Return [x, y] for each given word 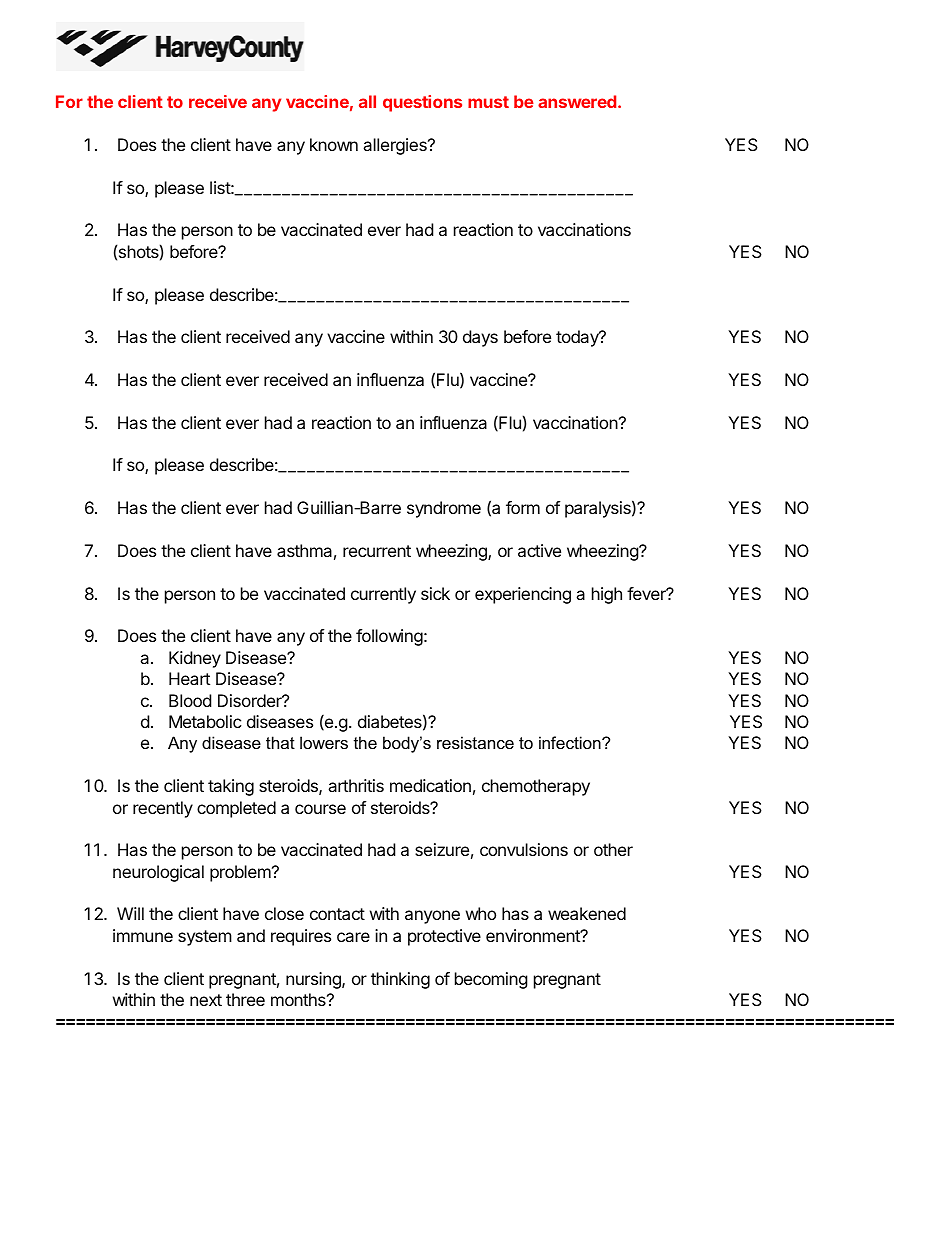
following [389, 637]
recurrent [377, 551]
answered [578, 101]
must [488, 102]
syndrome [444, 509]
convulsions [524, 849]
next [206, 1000]
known [334, 144]
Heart [189, 678]
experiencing [523, 595]
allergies [396, 146]
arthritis [356, 785]
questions [422, 103]
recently [163, 809]
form [523, 507]
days [480, 338]
